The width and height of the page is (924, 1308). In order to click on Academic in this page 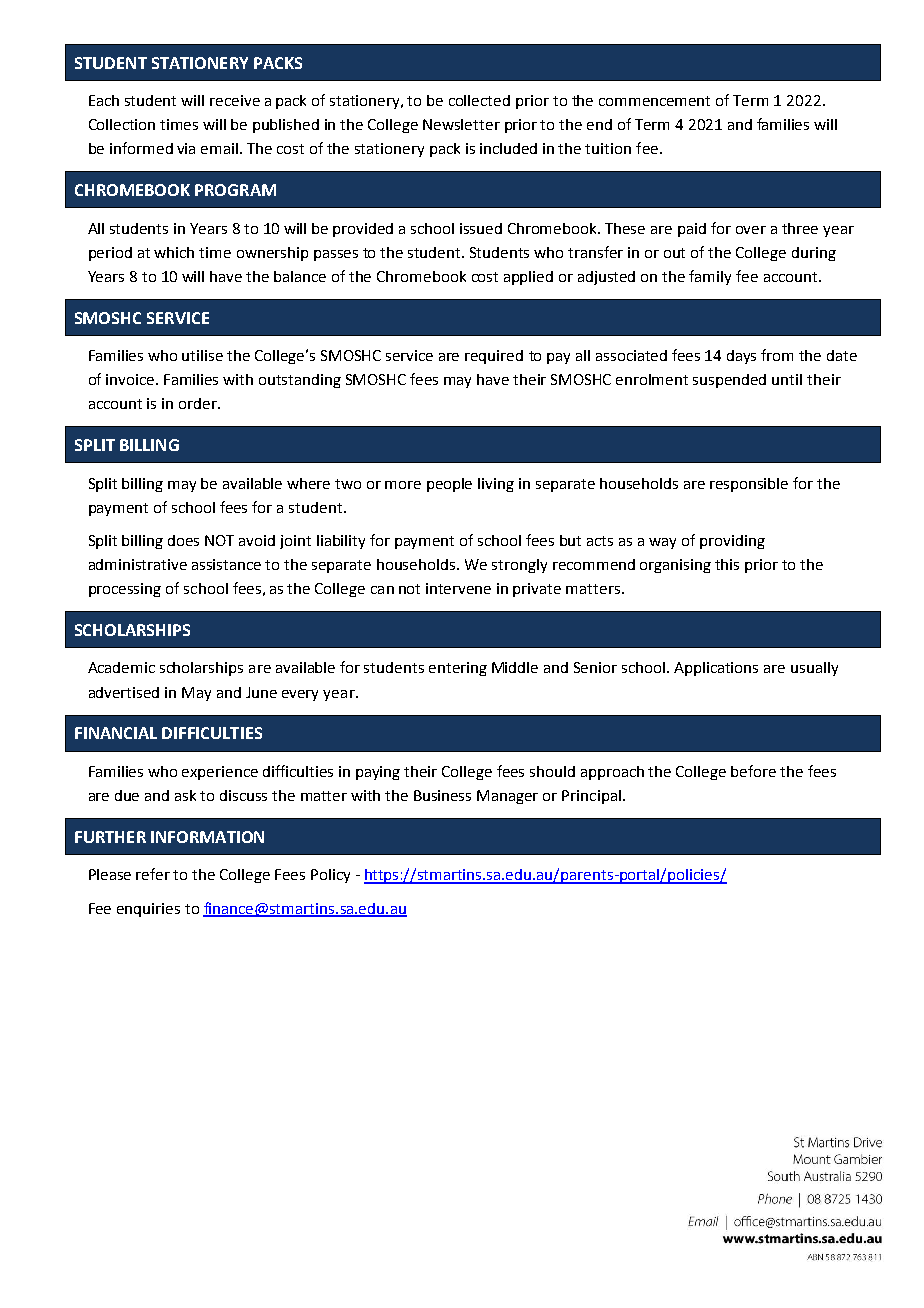, I will do `click(121, 667)`.
